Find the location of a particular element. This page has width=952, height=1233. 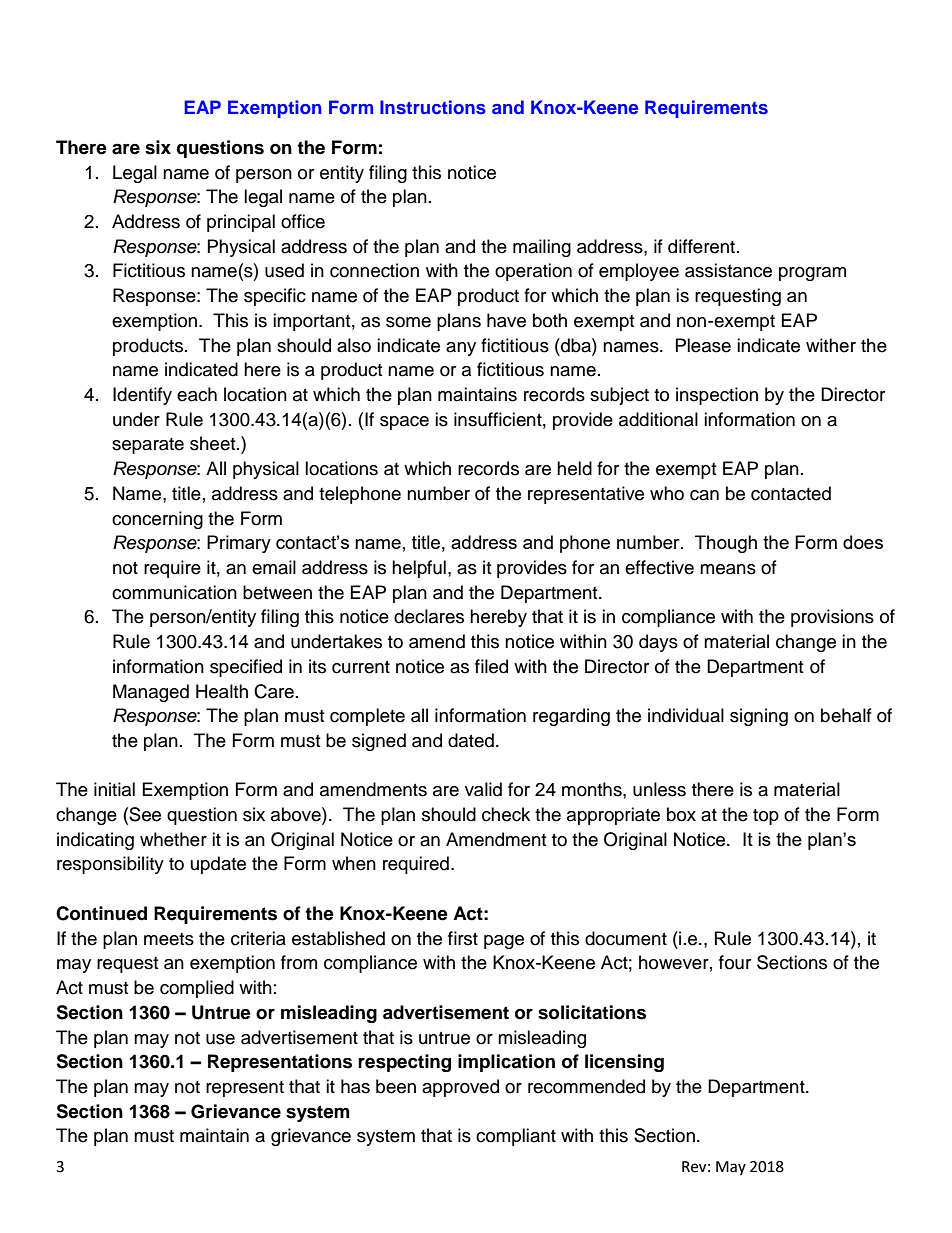

top is located at coordinates (766, 817).
